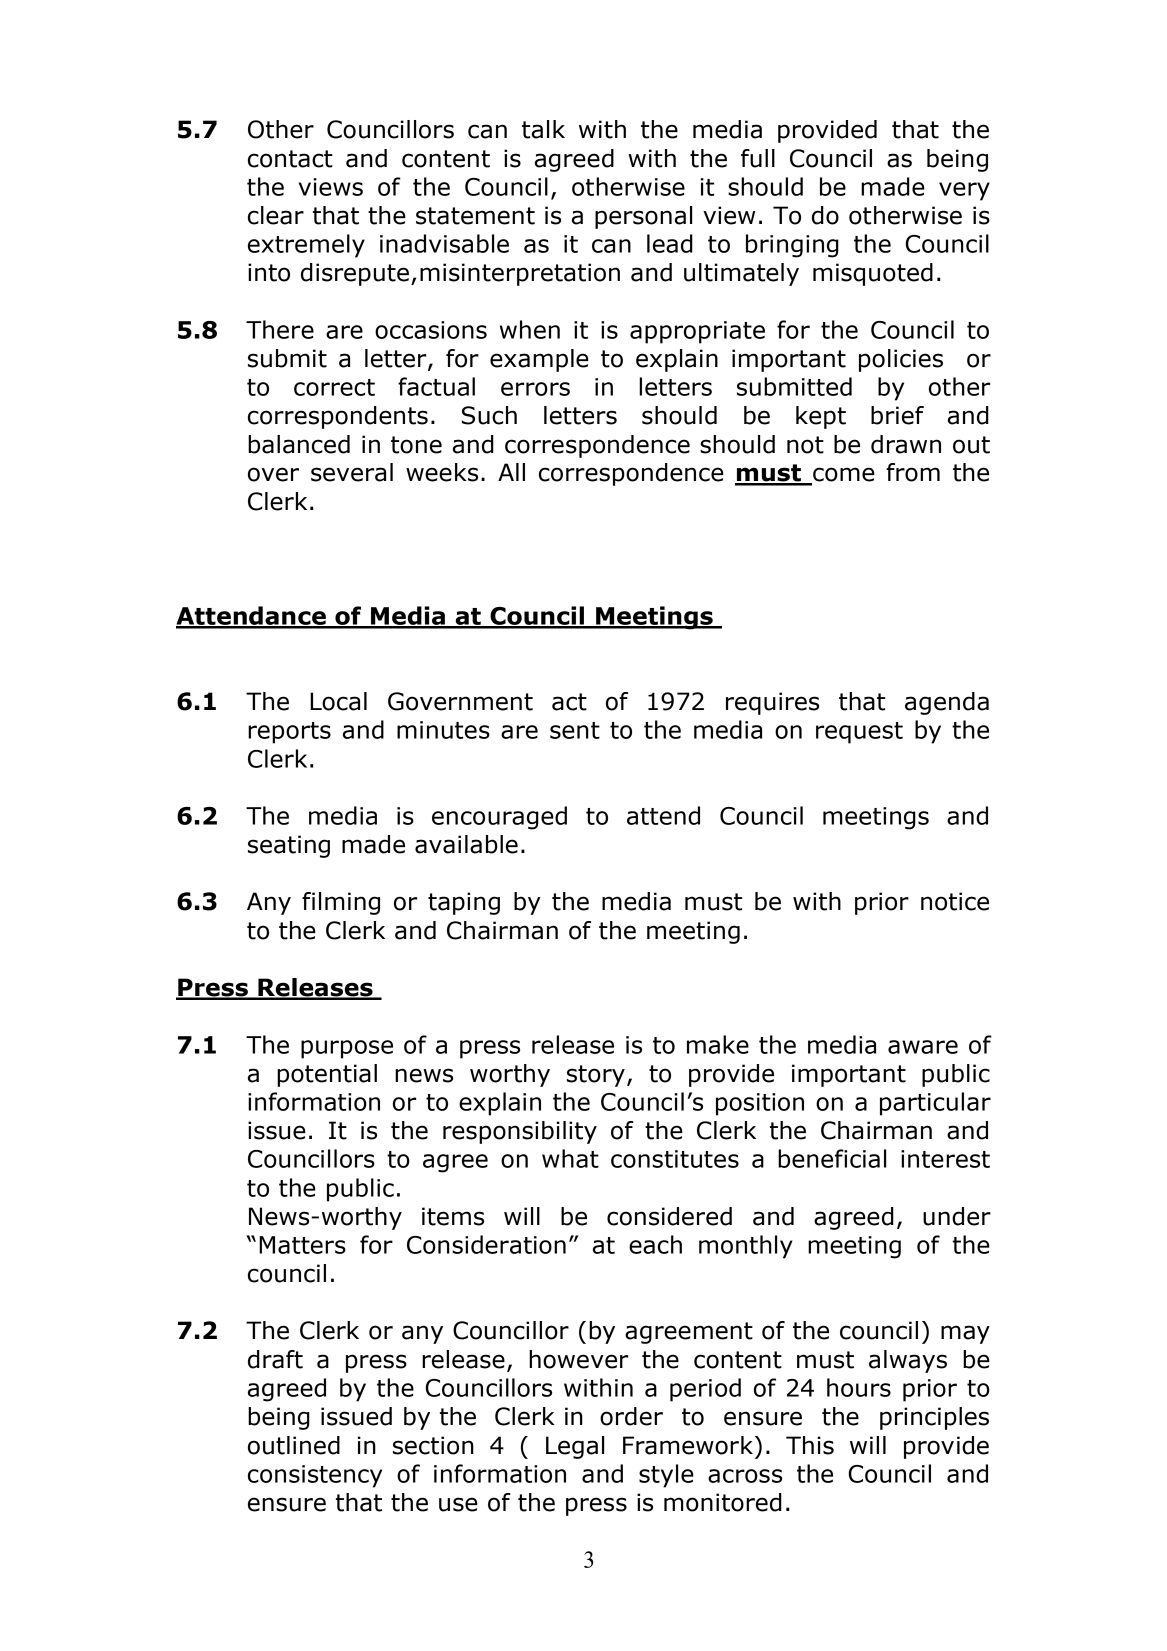 This screenshot has height=1651, width=1167. Describe the element at coordinates (964, 191) in the screenshot. I see `very` at that location.
